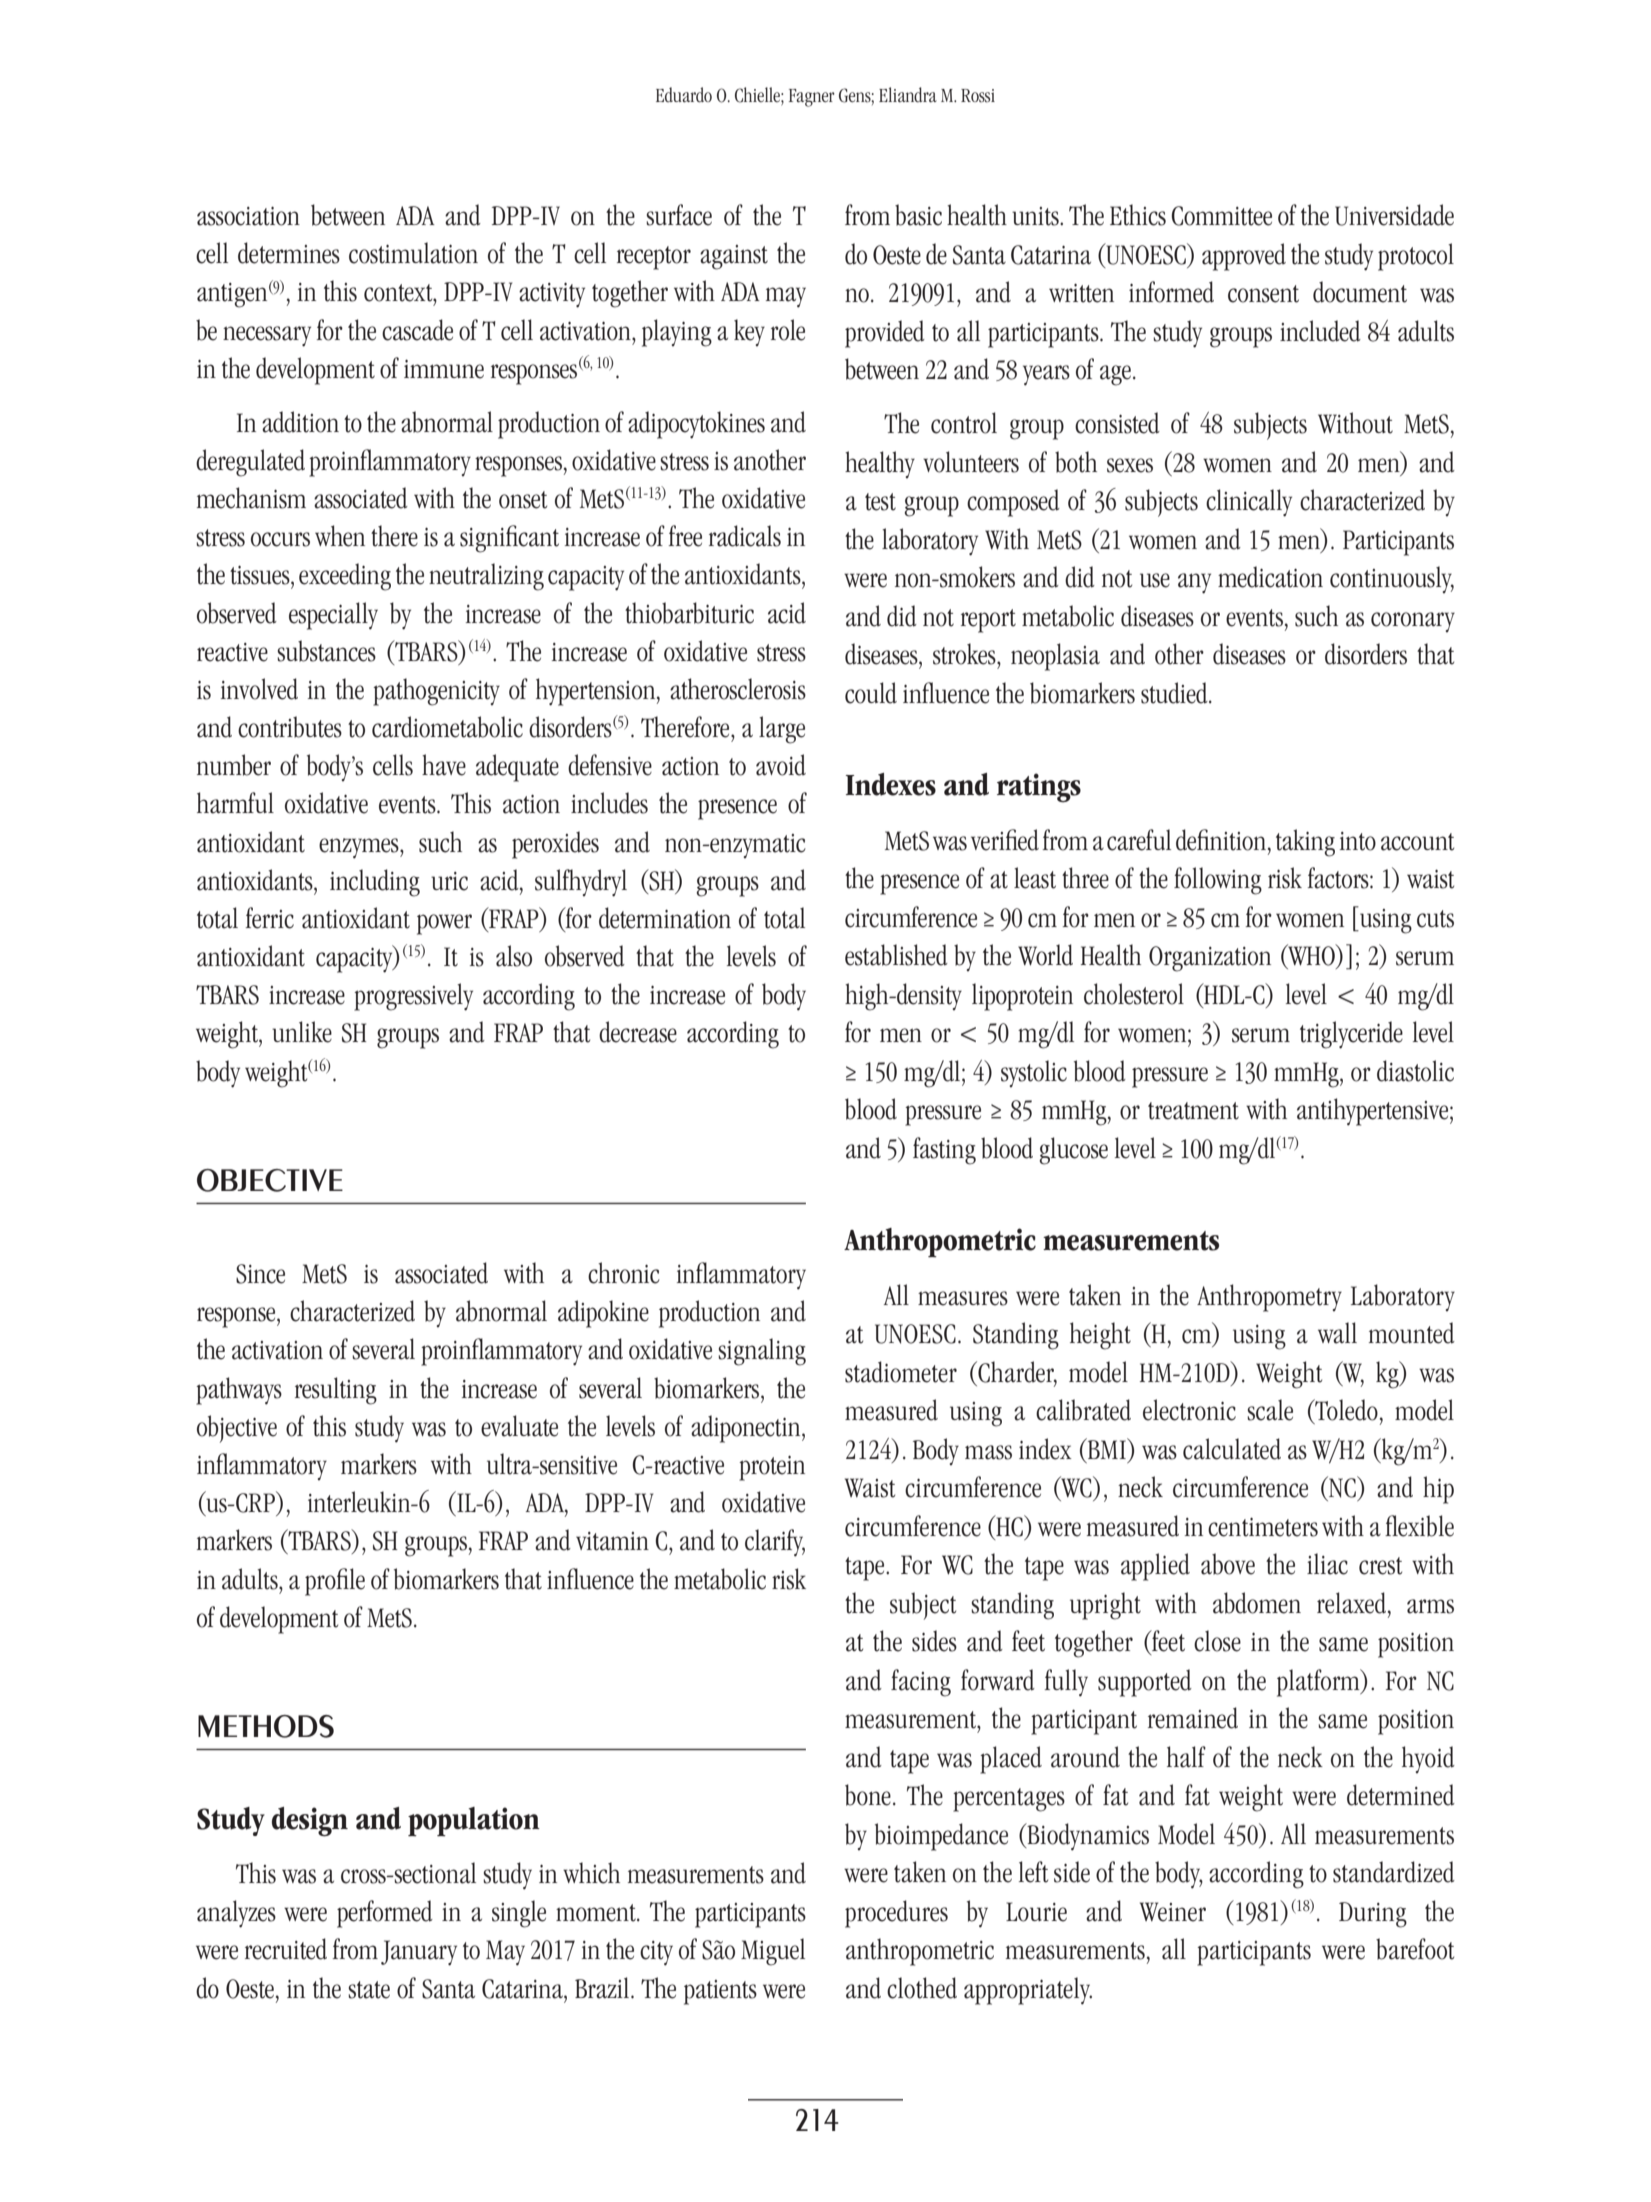 This image has height=2202, width=1651. What do you see at coordinates (385, 1914) in the image?
I see `performed` at bounding box center [385, 1914].
